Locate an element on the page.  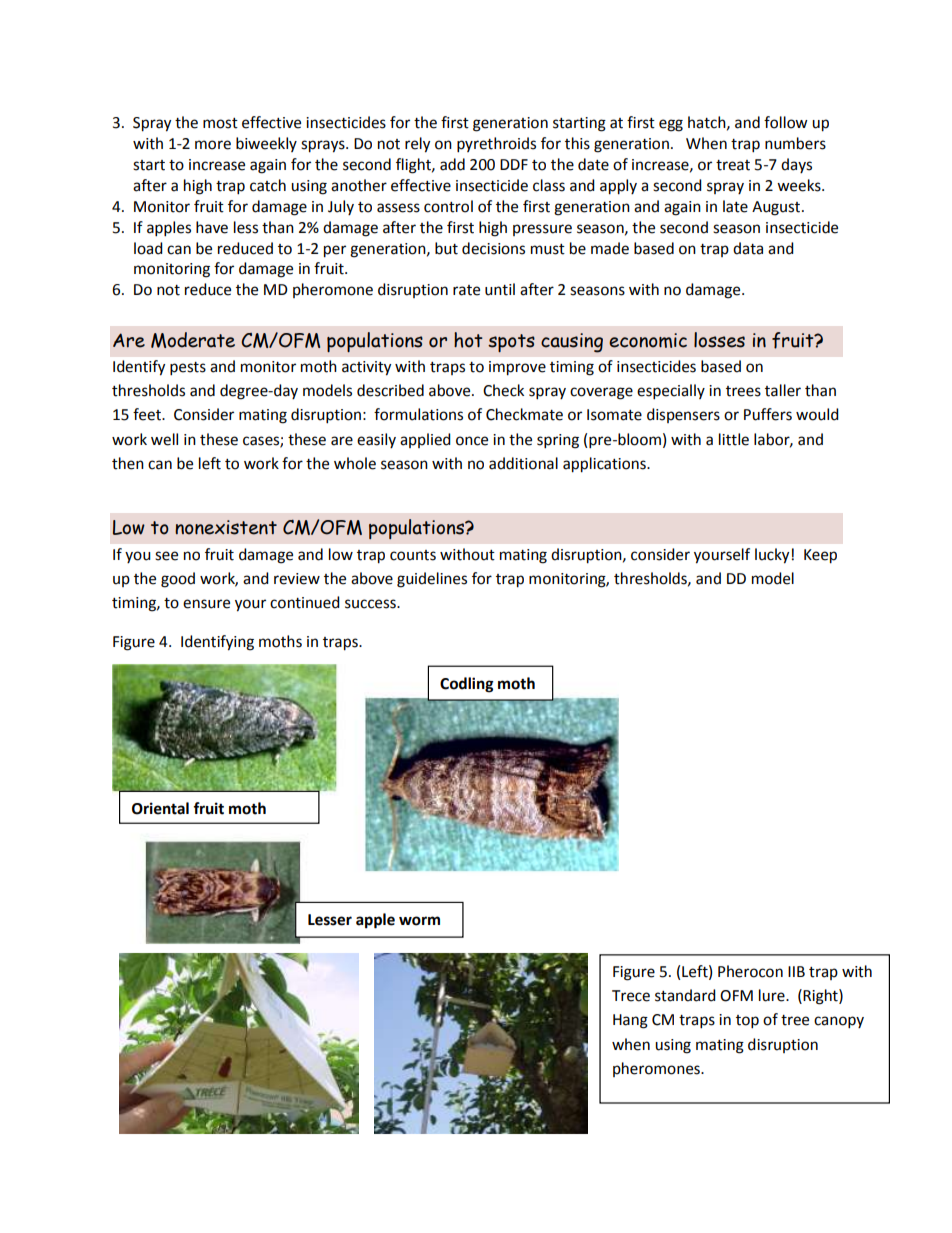
pyrethroids is located at coordinates (496, 145).
